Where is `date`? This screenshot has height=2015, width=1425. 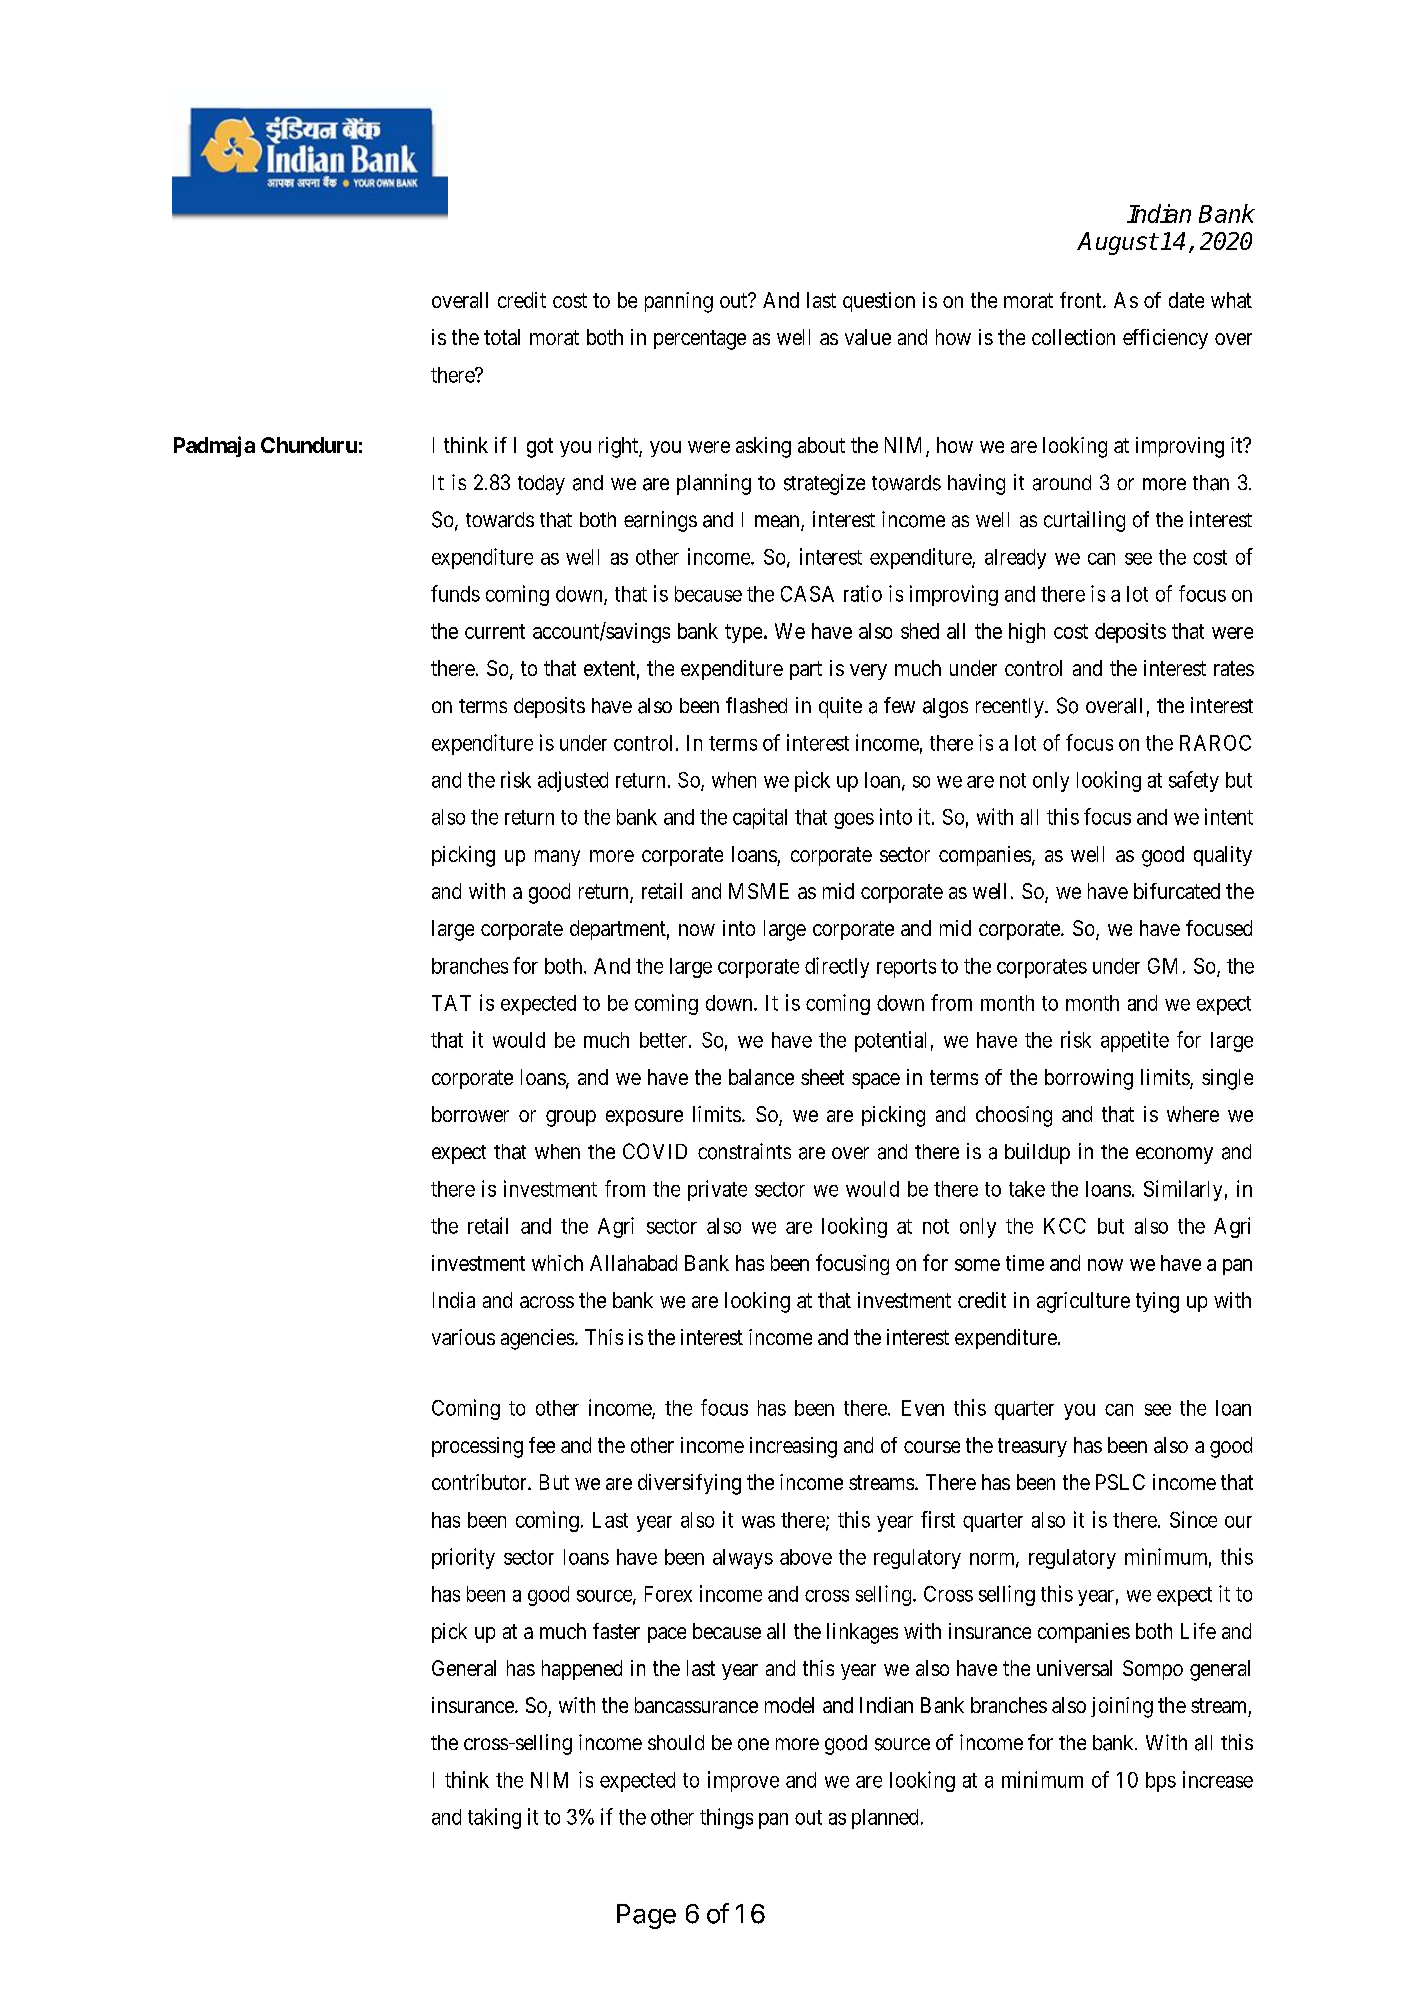 date is located at coordinates (1186, 300).
